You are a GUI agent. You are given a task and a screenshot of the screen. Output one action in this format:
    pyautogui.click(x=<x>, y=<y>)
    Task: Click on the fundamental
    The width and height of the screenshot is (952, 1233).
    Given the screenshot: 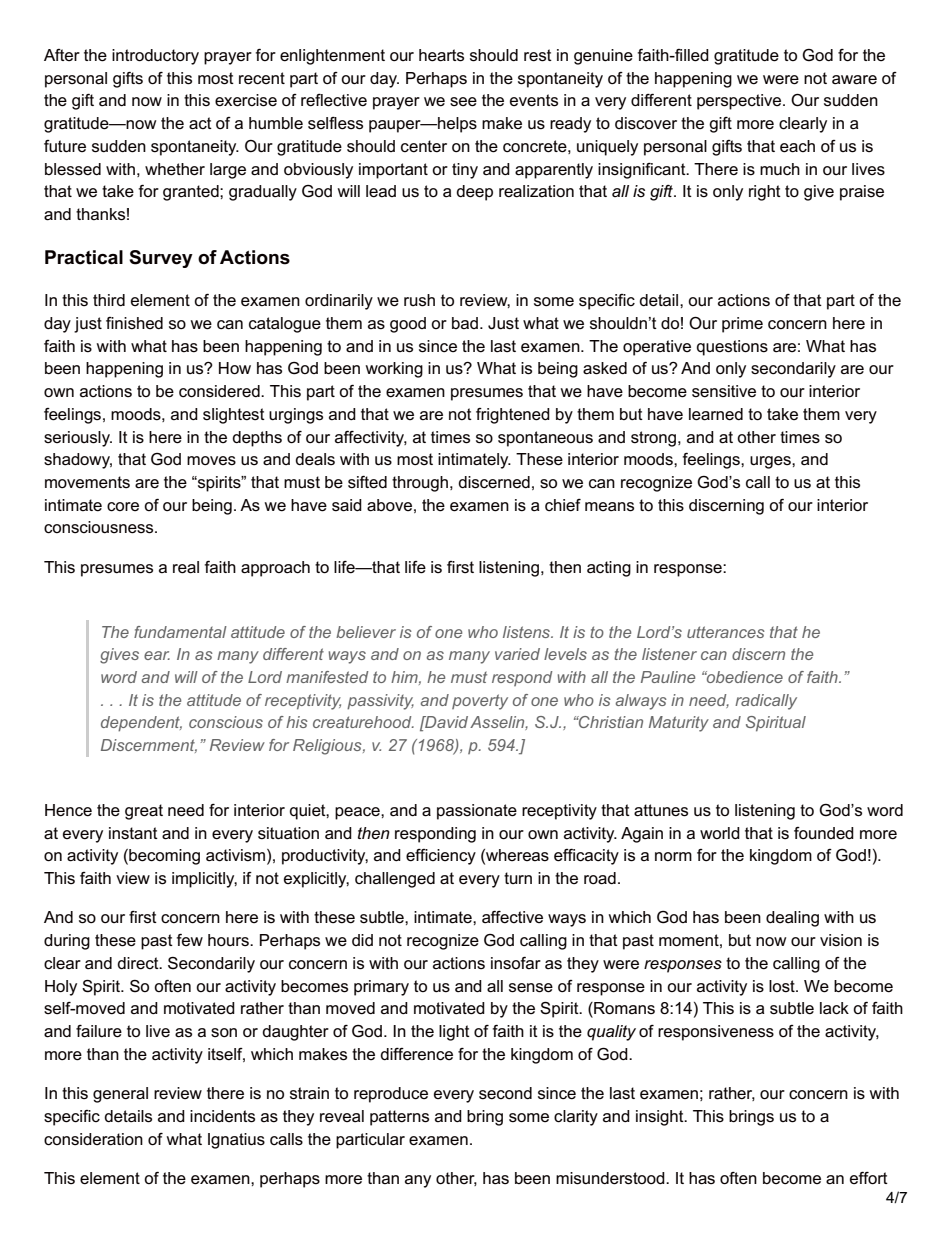 What is the action you would take?
    pyautogui.click(x=180, y=632)
